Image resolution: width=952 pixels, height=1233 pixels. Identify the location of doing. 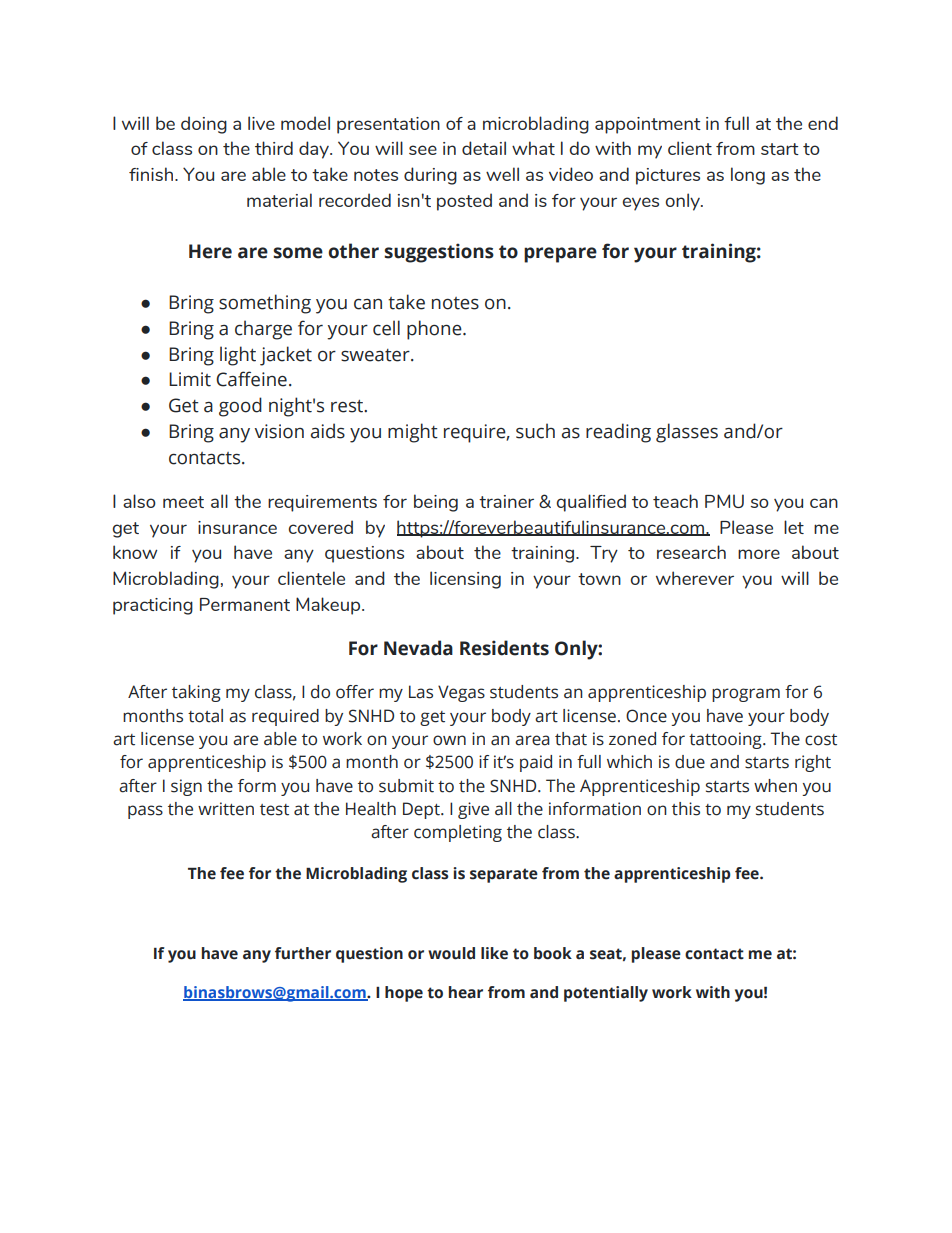
(204, 125).
